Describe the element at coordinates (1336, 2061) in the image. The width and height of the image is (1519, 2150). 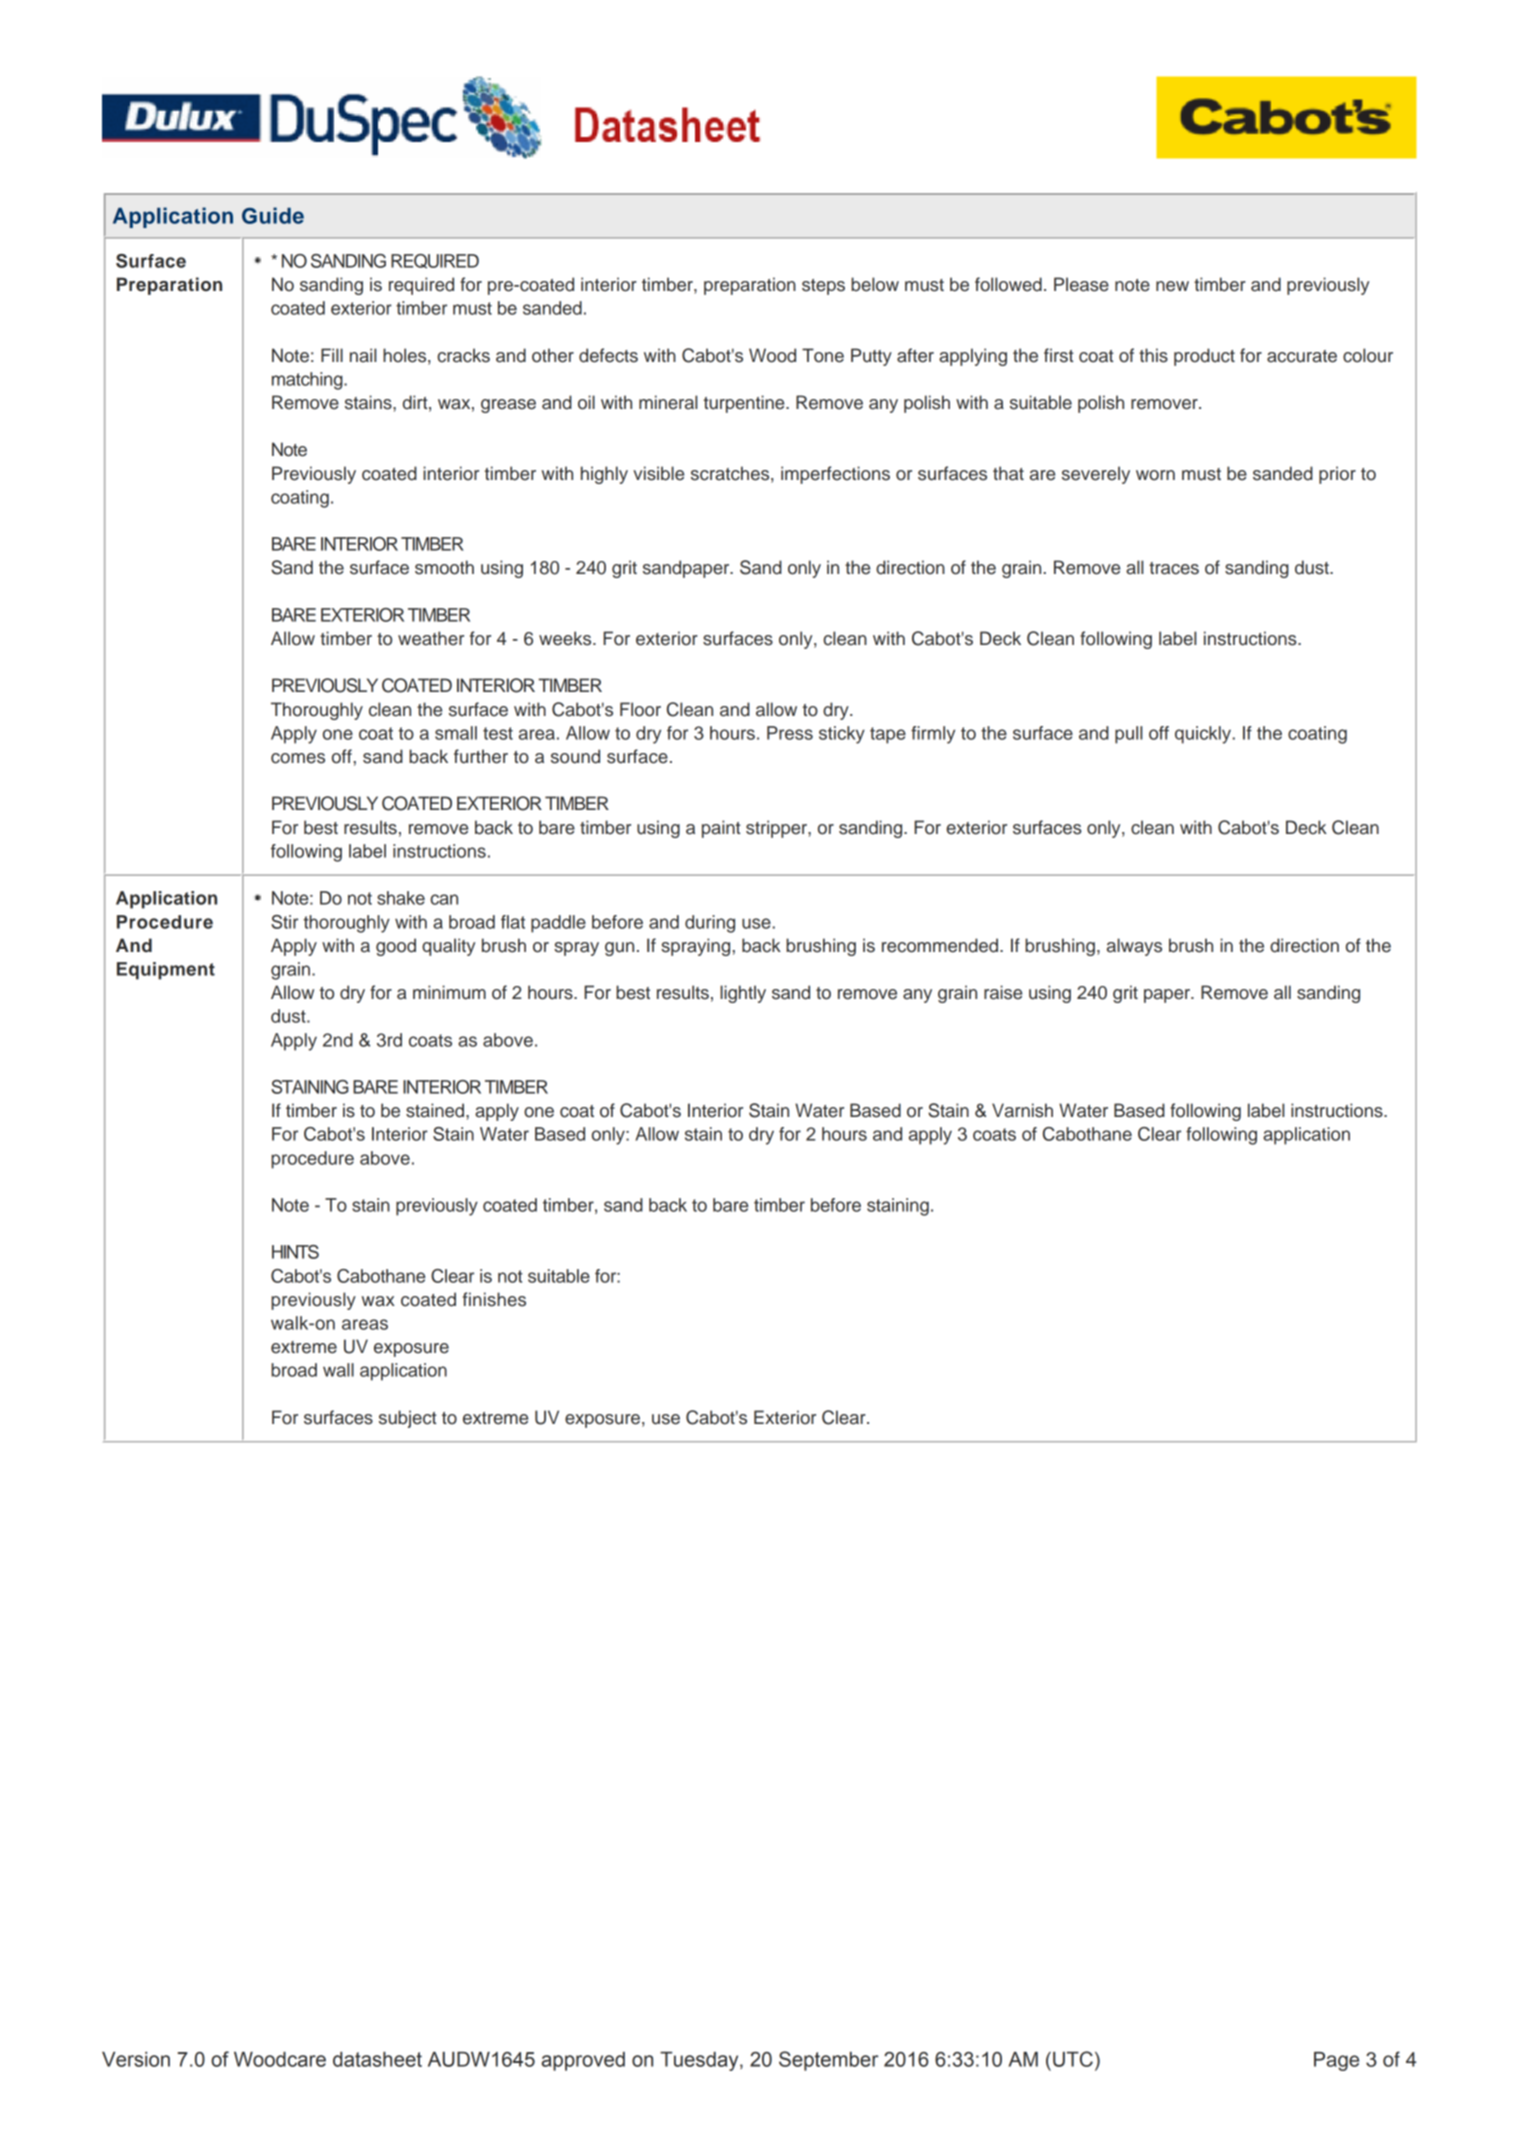
I see `Page` at that location.
